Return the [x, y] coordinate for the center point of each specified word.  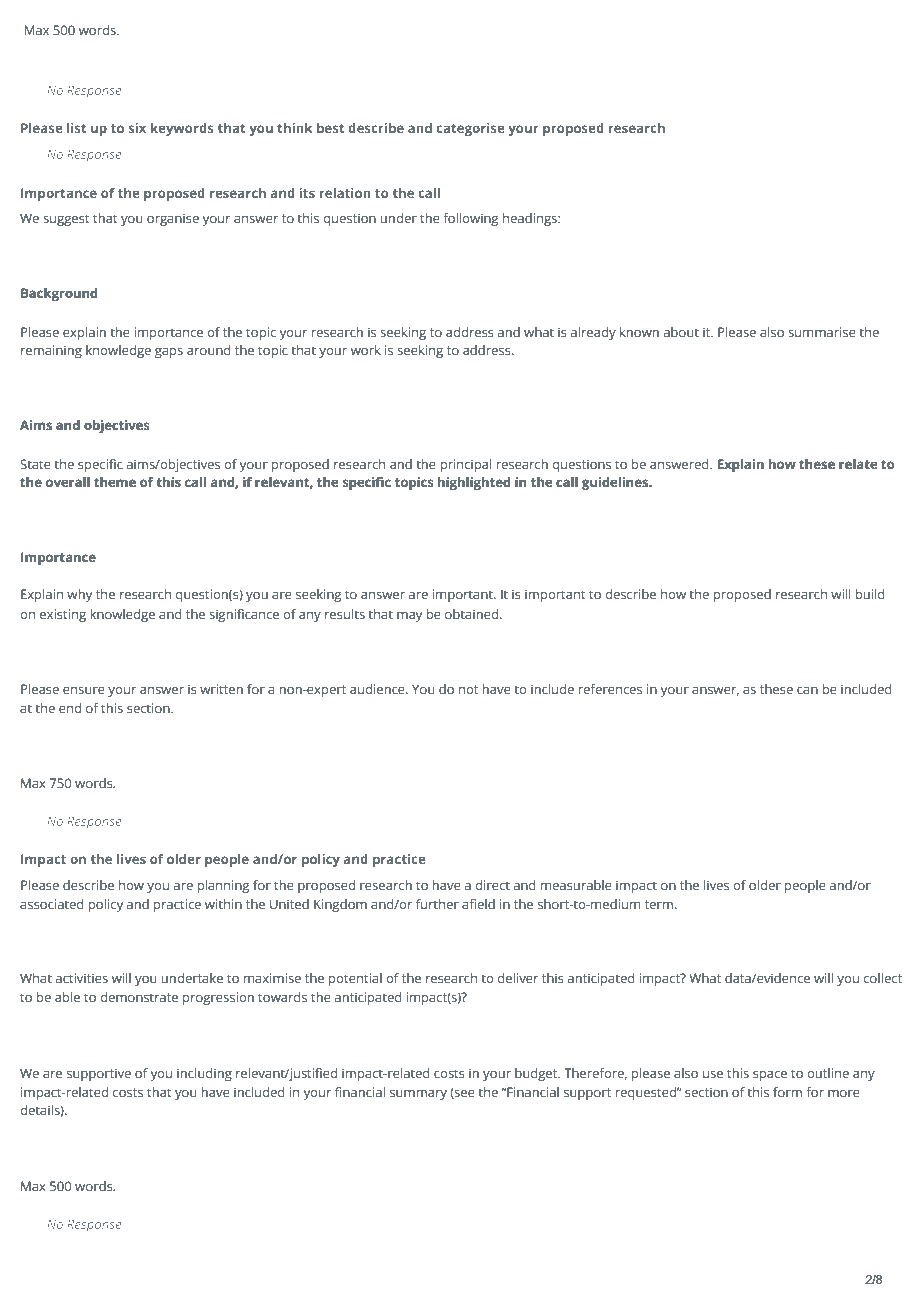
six [137, 128]
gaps [169, 353]
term [660, 904]
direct [492, 885]
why [79, 595]
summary [418, 1095]
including [204, 1074]
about [681, 332]
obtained [471, 614]
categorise [470, 129]
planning [223, 886]
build [870, 594]
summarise [822, 332]
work [366, 350]
